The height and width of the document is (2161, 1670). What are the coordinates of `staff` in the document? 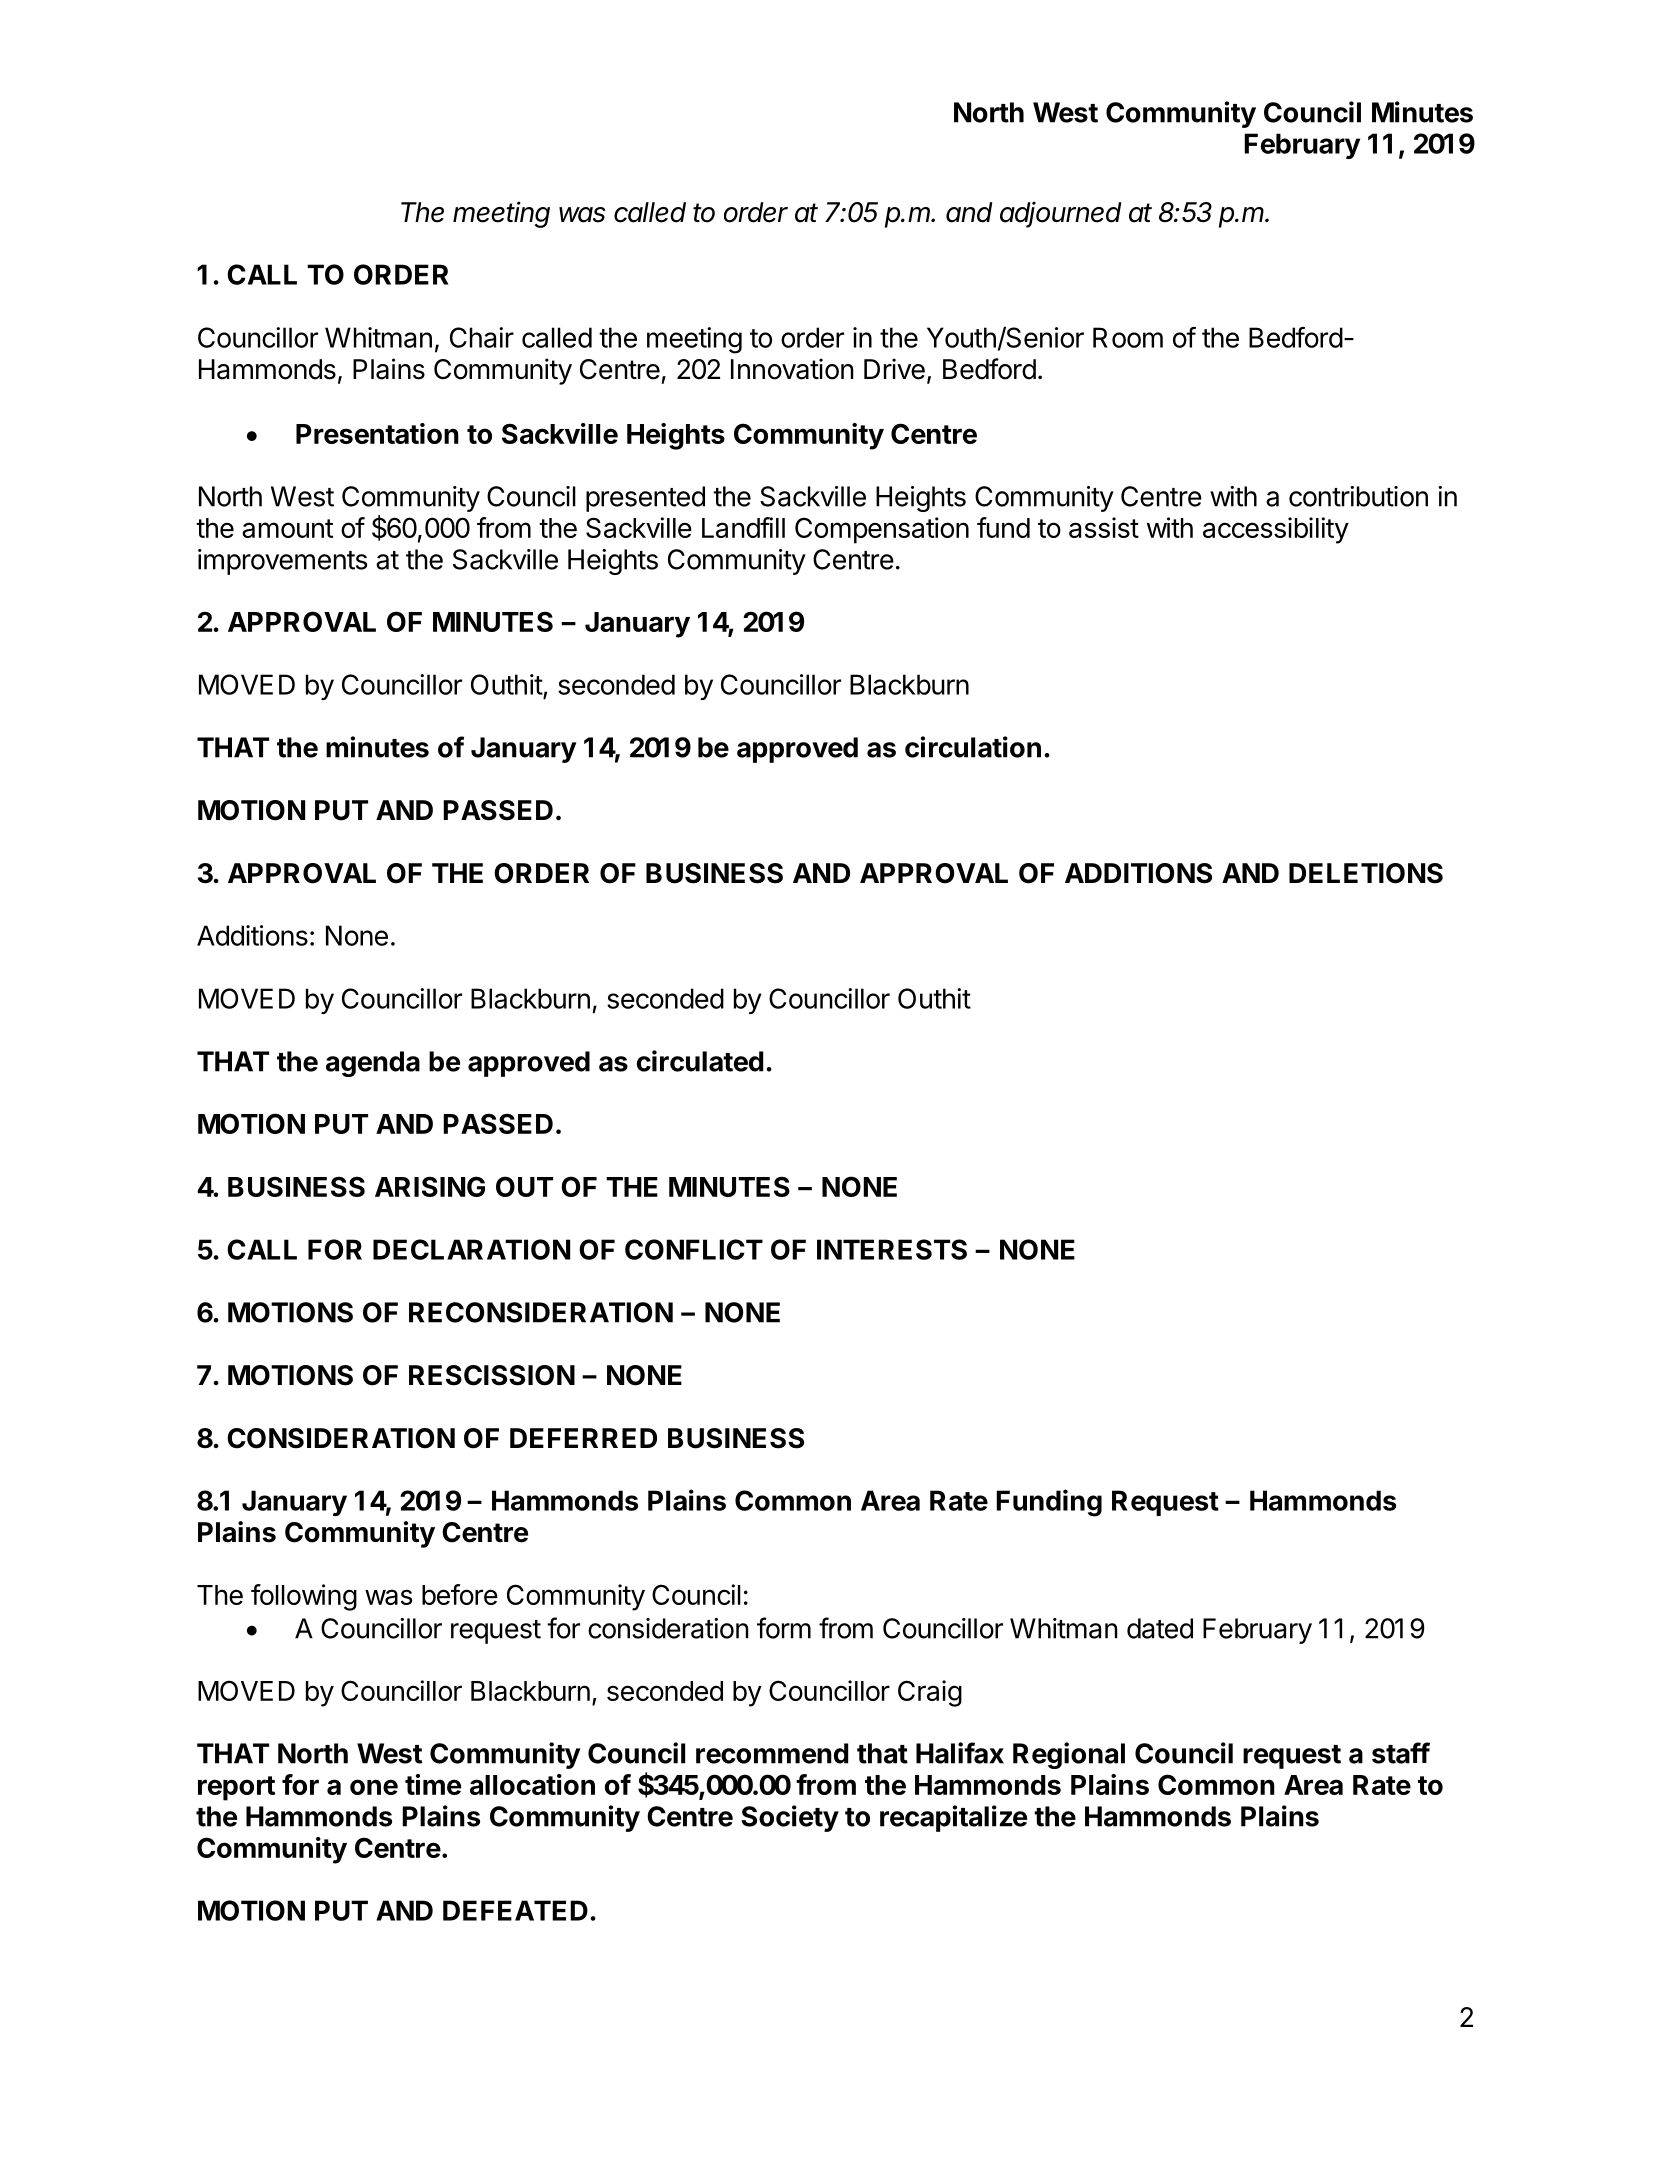 It's located at (1401, 1753).
